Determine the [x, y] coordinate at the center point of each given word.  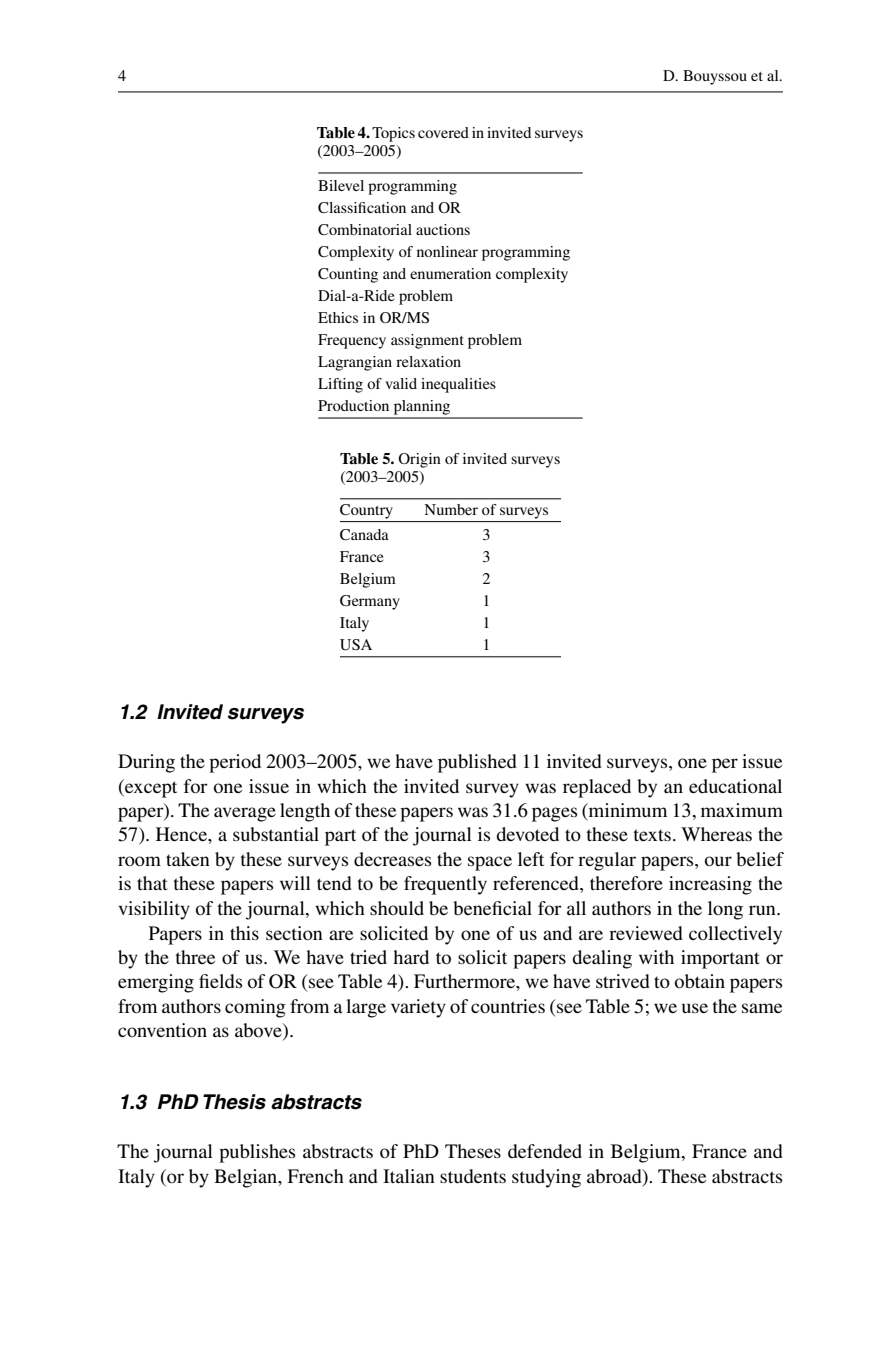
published [477, 763]
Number [451, 509]
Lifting [340, 385]
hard [411, 957]
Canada [364, 535]
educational [735, 786]
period [235, 763]
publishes [257, 1153]
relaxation [428, 361]
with [656, 957]
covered [443, 132]
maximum [742, 810]
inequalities [458, 385]
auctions [443, 229]
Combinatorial [365, 229]
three [195, 957]
